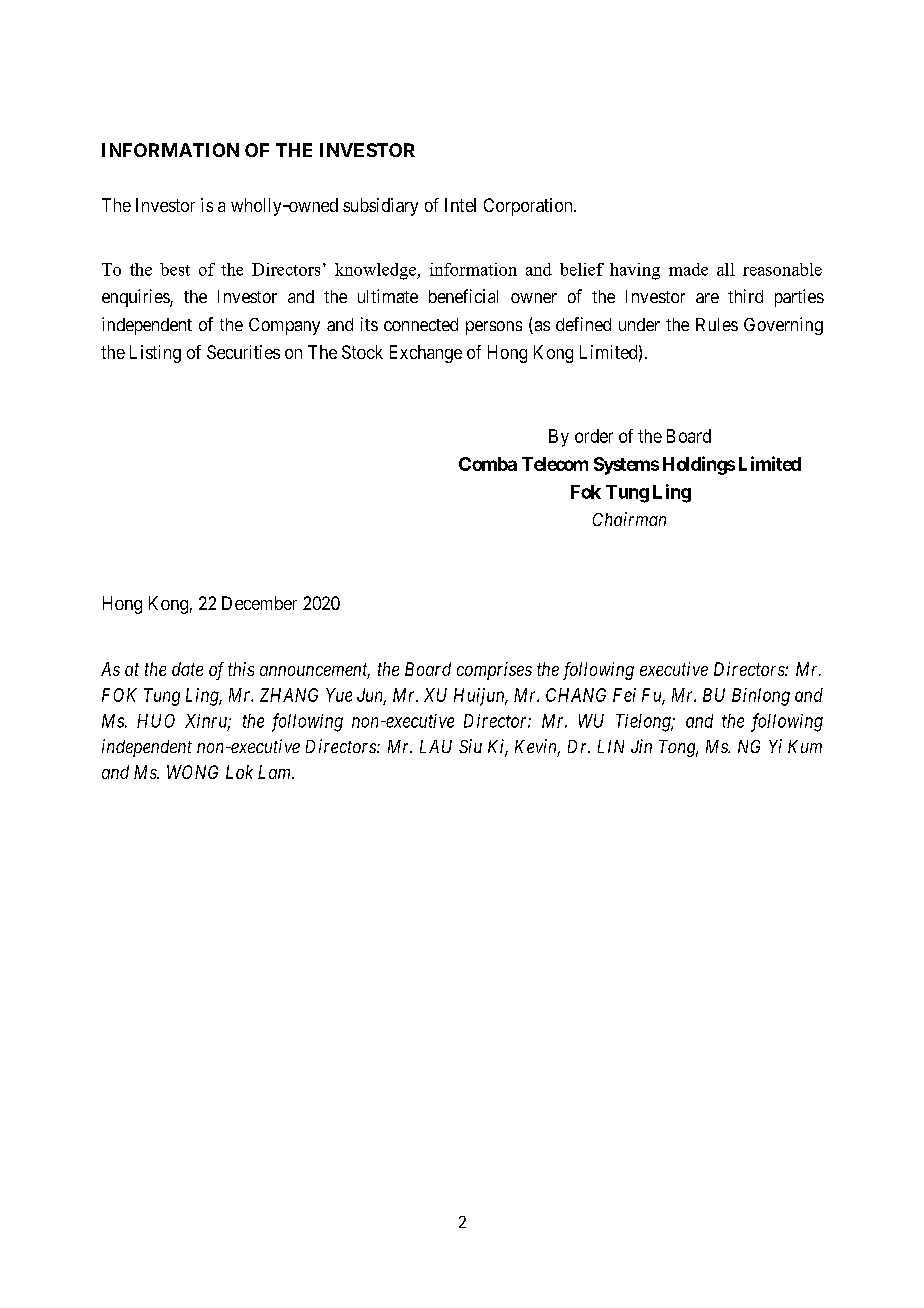  Describe the element at coordinates (717, 324) in the screenshot. I see `Rules` at that location.
